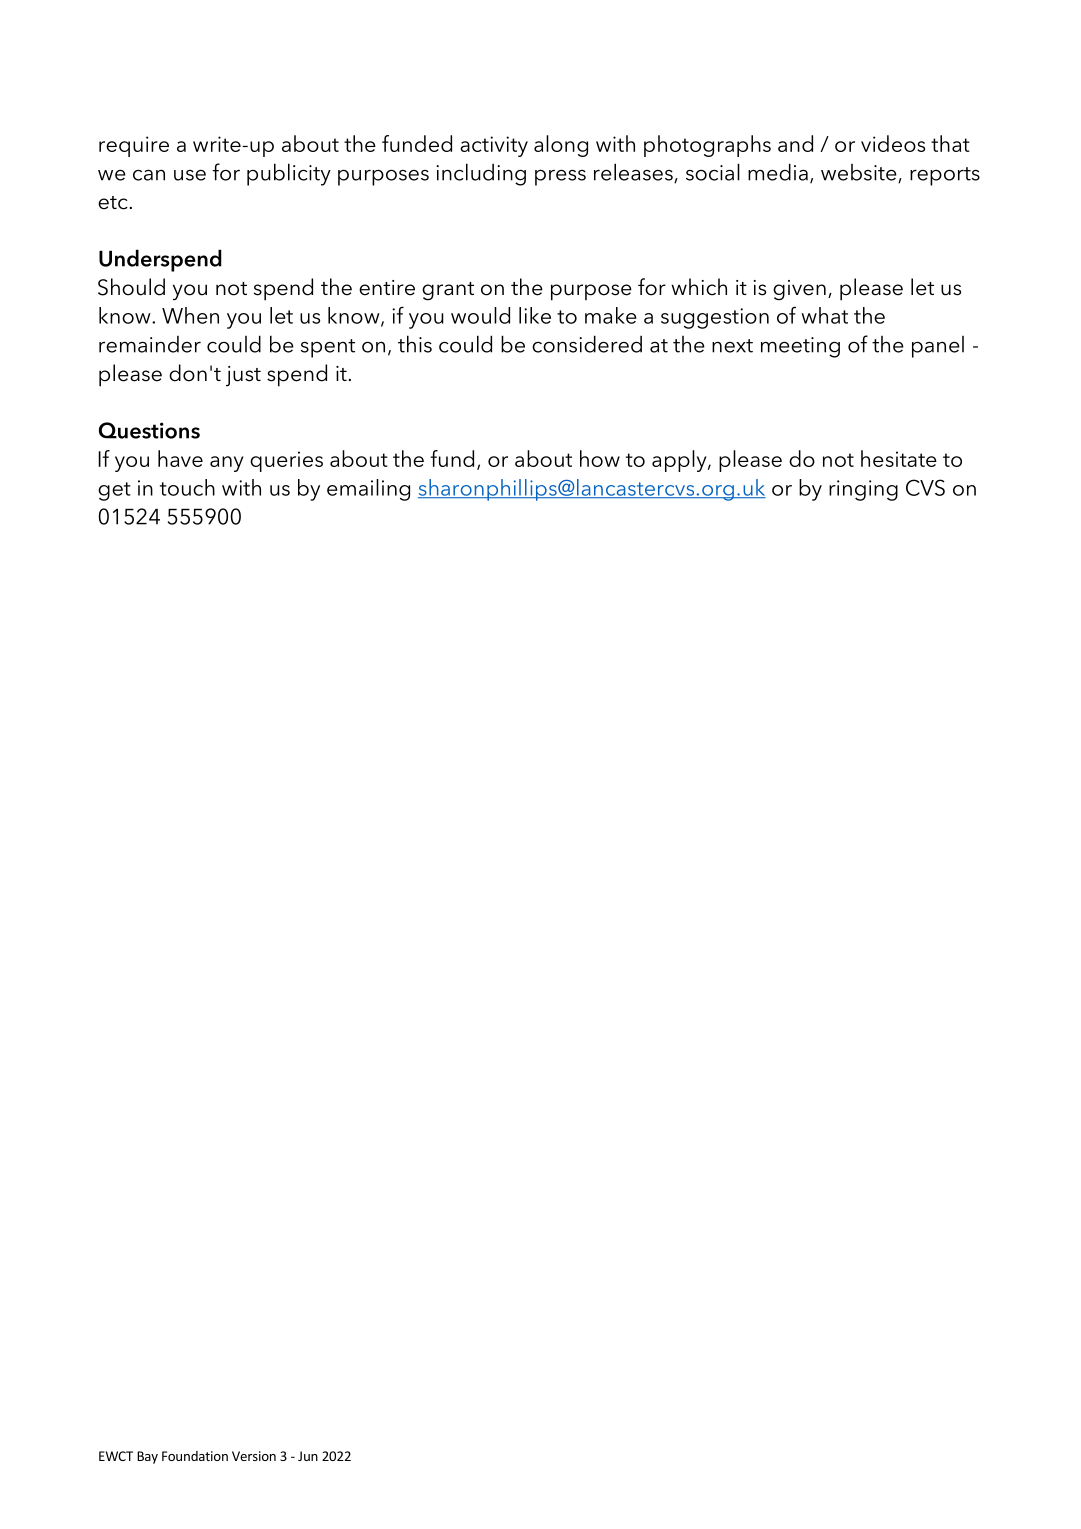 The image size is (1081, 1529). What do you see at coordinates (560, 177) in the document?
I see `press` at bounding box center [560, 177].
